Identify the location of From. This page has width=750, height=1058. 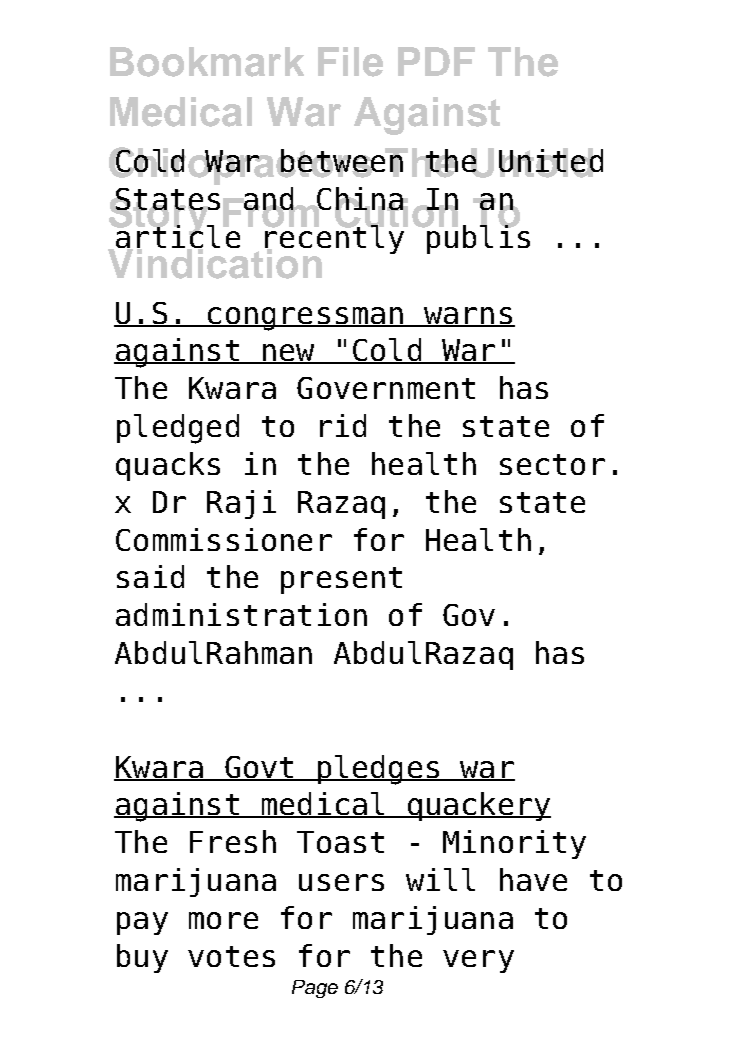
(272, 212).
